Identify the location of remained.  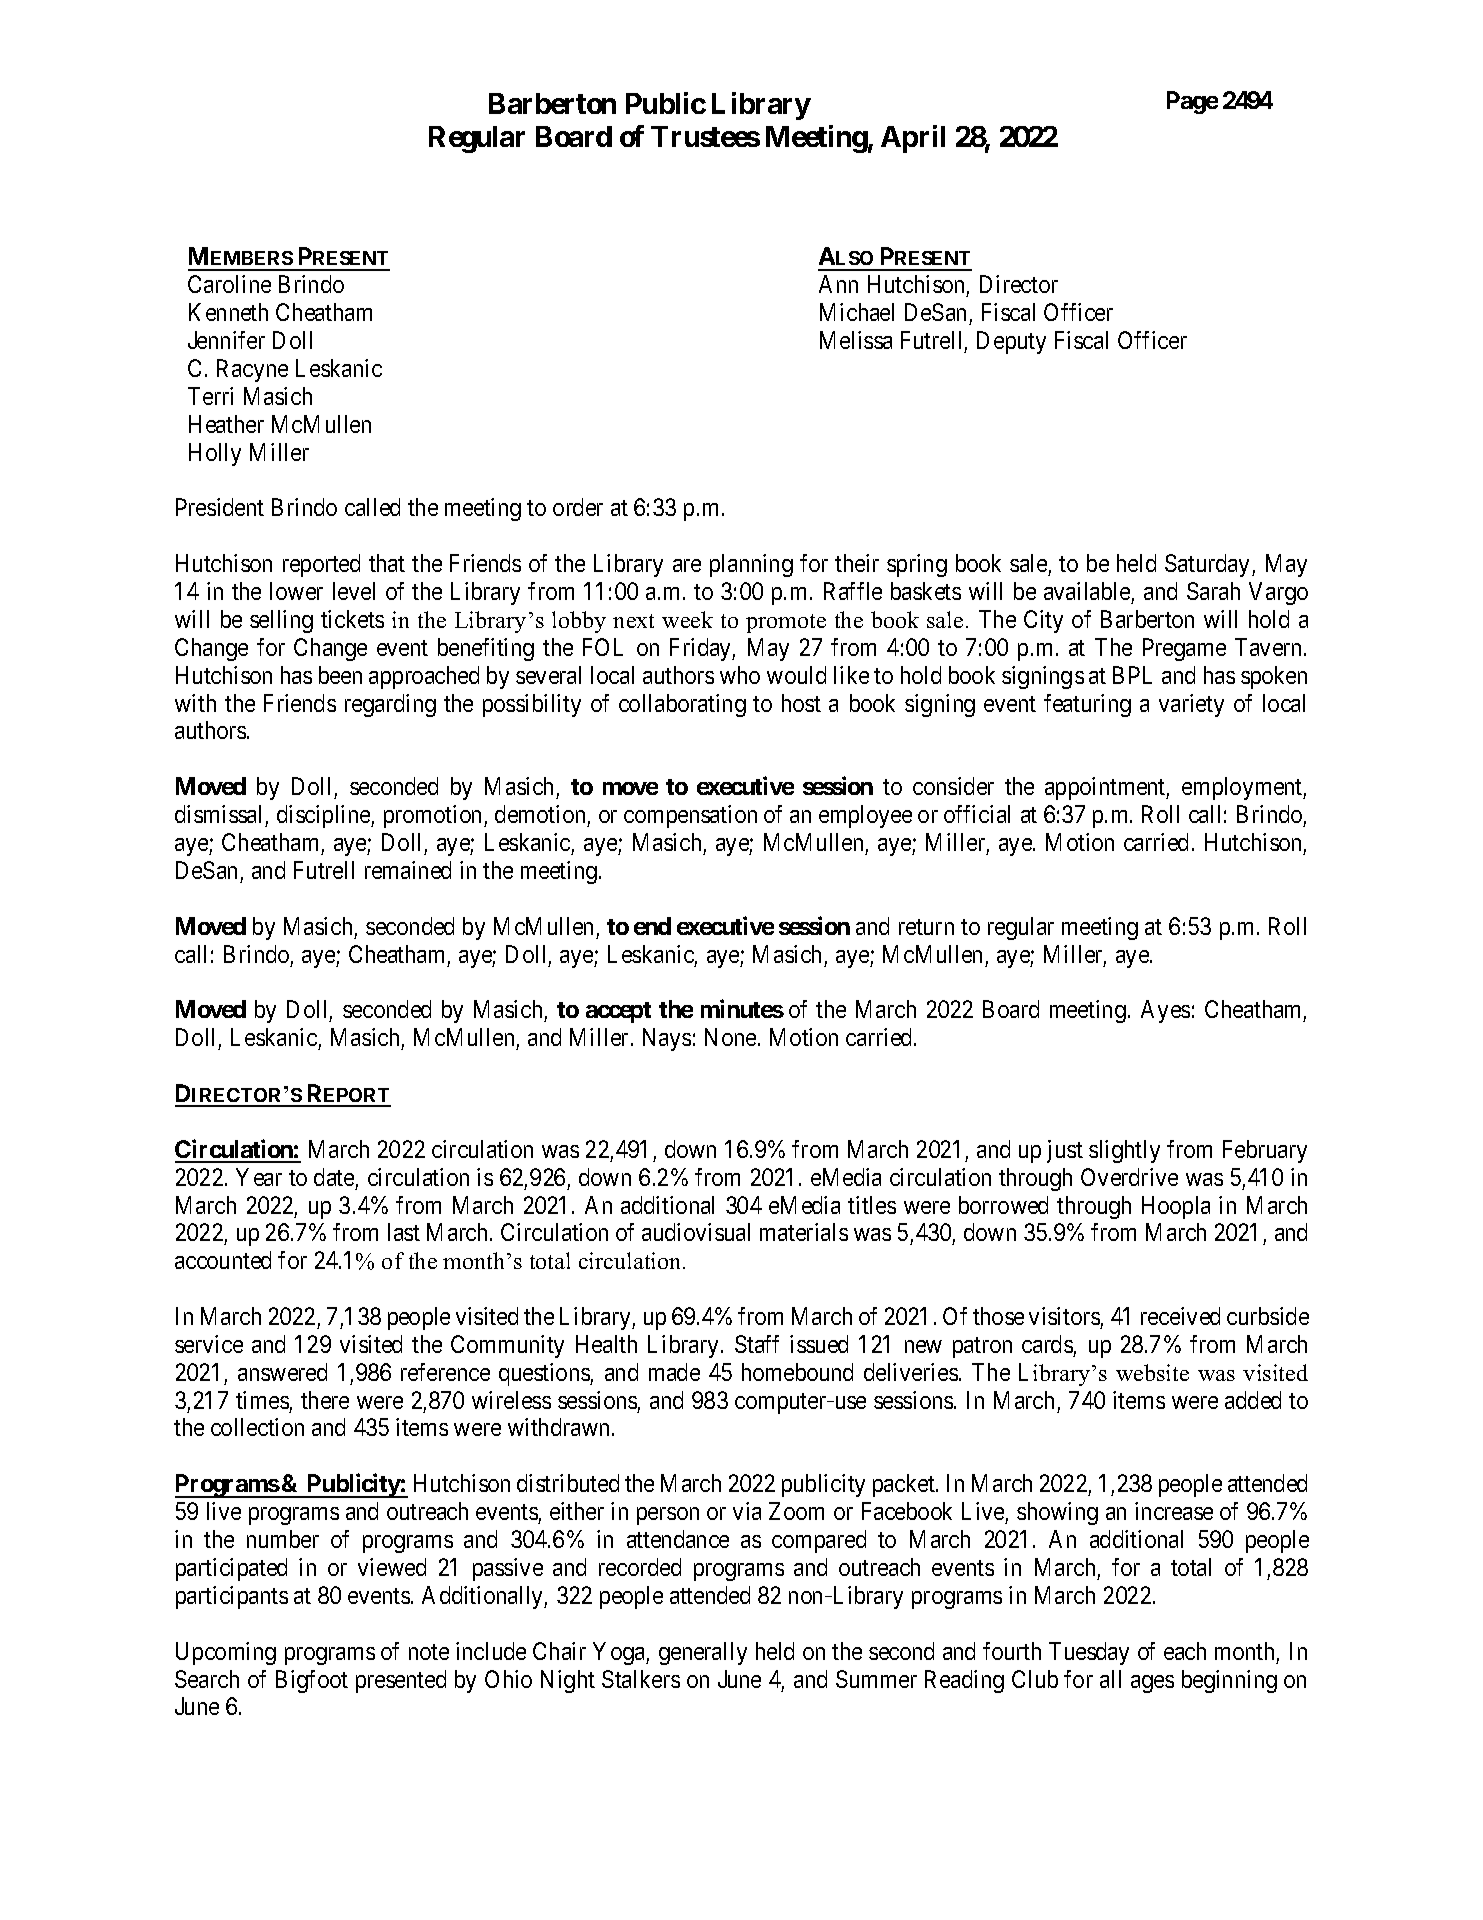
(408, 870).
